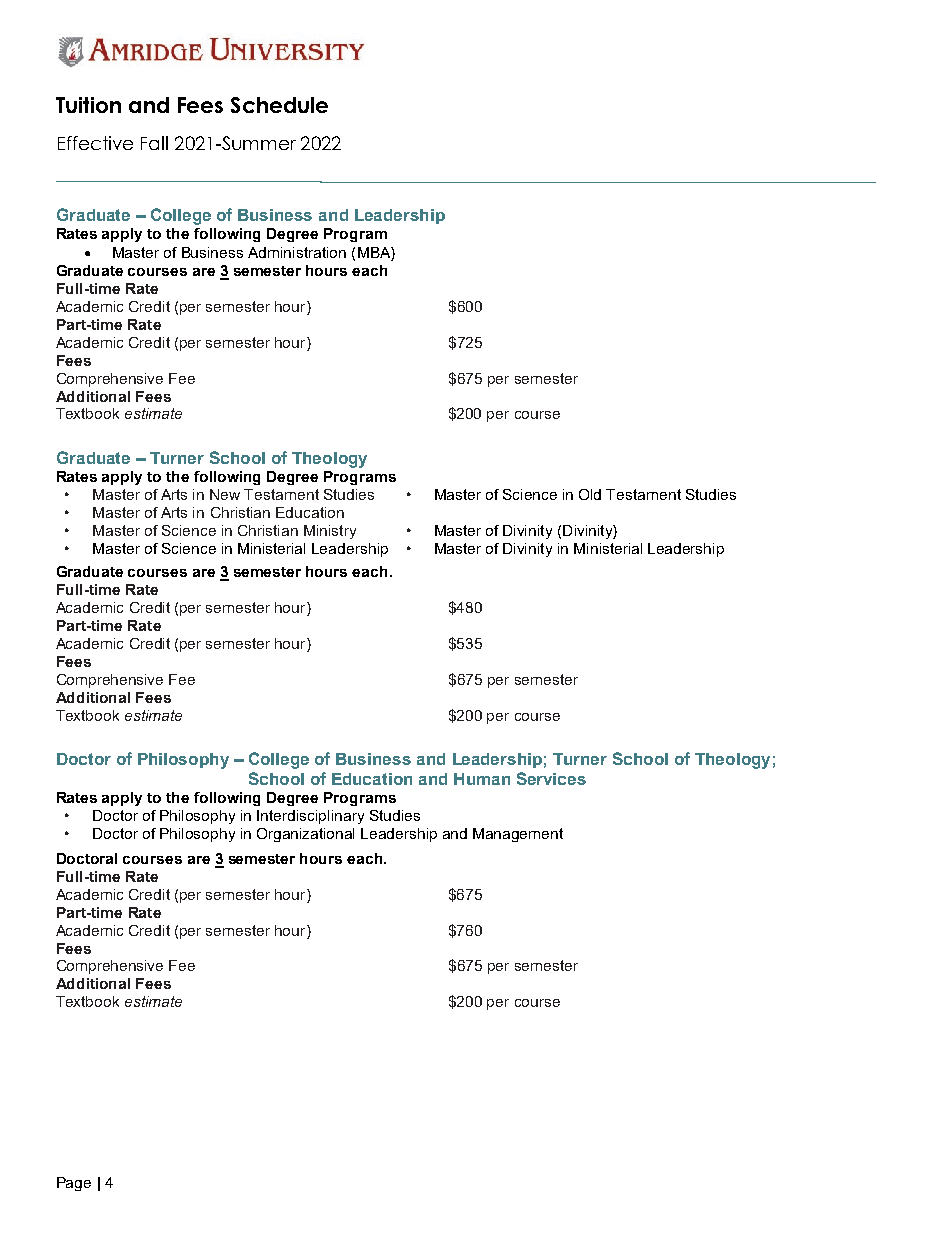 This screenshot has height=1233, width=952. I want to click on Schedule, so click(279, 105).
